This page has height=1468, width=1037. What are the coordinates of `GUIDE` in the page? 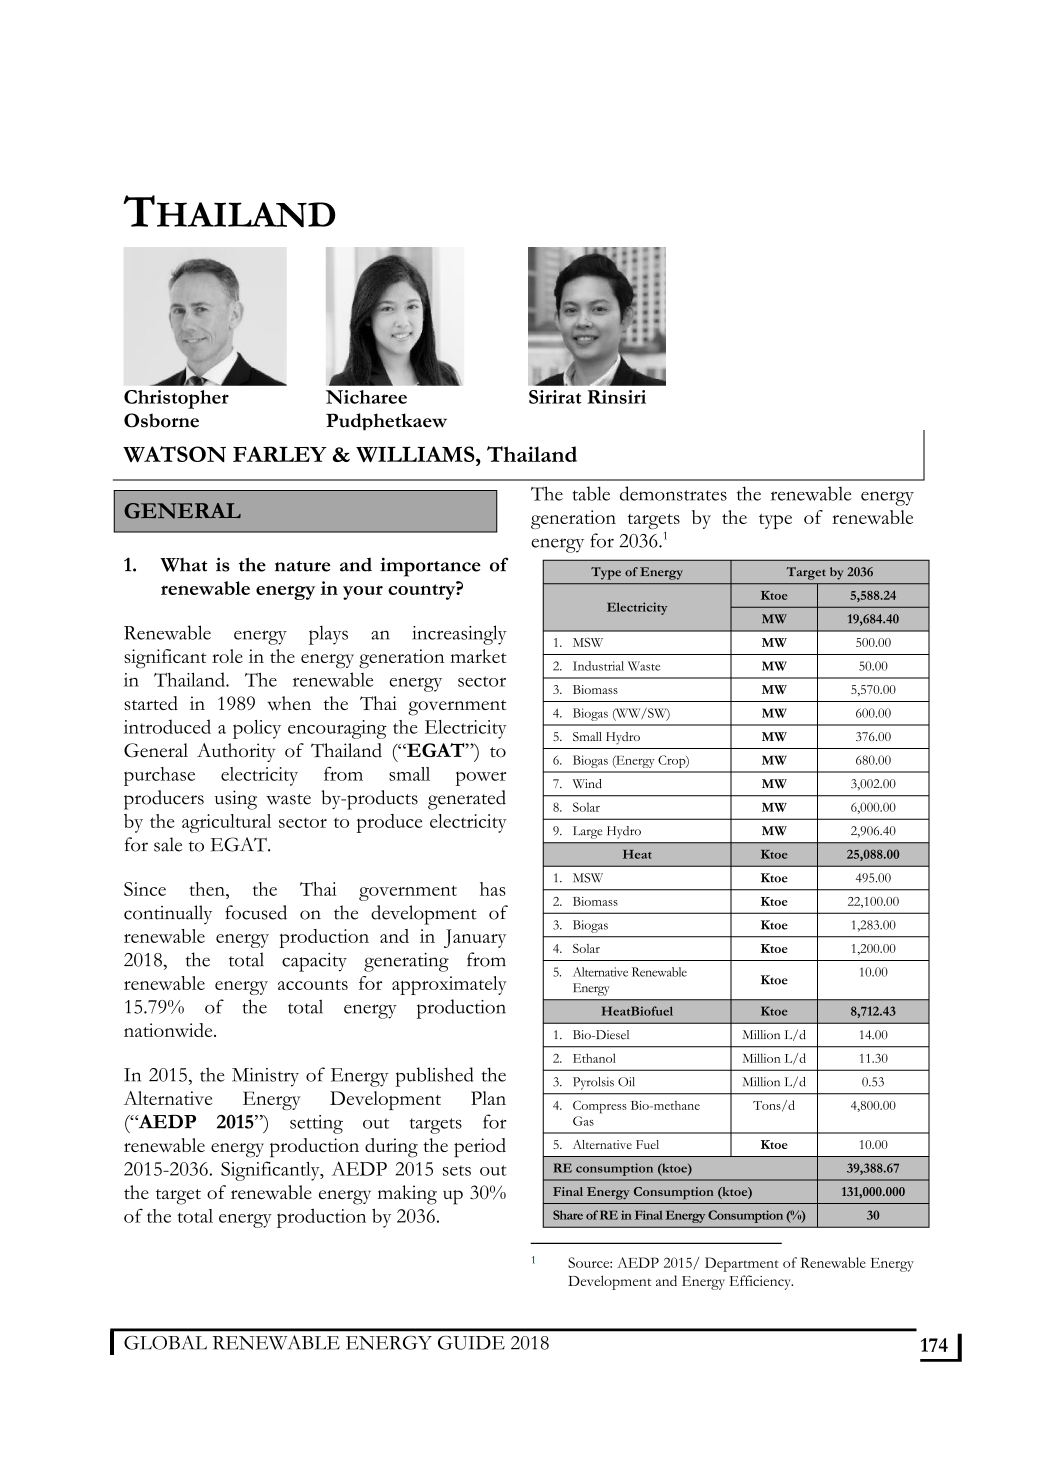 It's located at (471, 1343).
